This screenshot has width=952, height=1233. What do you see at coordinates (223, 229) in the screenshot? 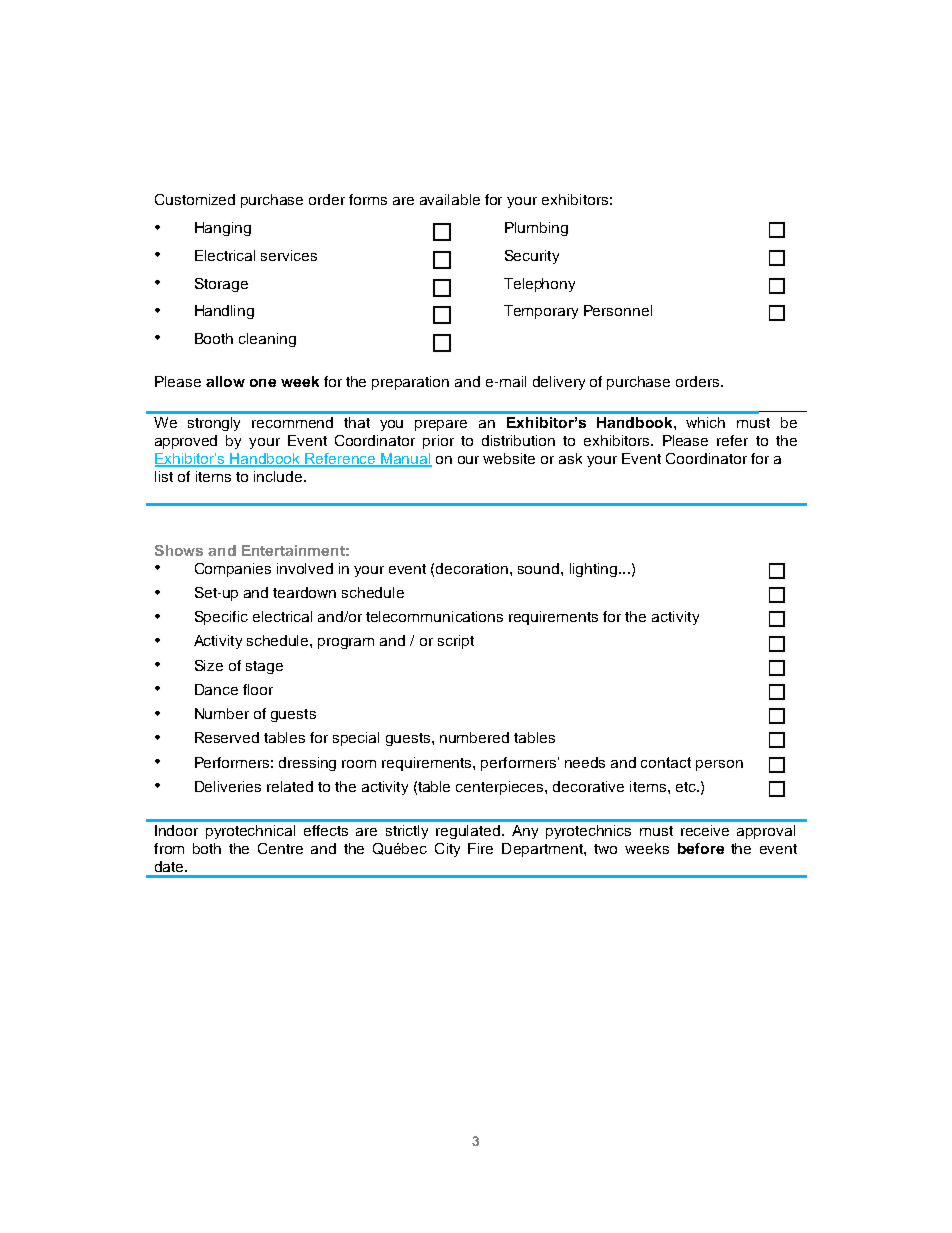
I see `Hanging` at bounding box center [223, 229].
